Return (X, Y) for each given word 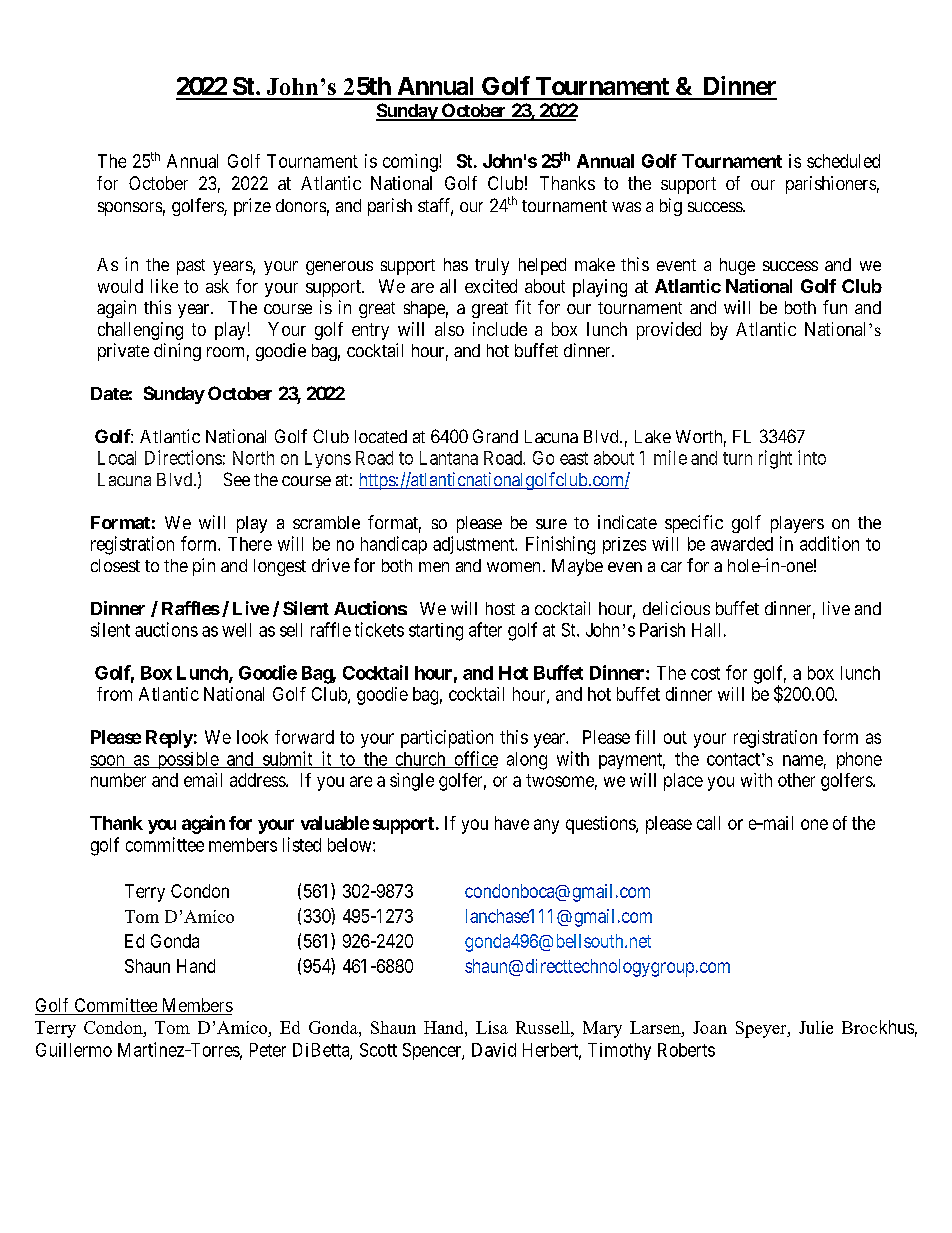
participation (447, 739)
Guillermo (74, 1050)
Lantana (449, 458)
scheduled (843, 161)
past (191, 267)
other (796, 780)
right (775, 459)
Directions (183, 457)
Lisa (492, 1027)
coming (411, 163)
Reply (169, 739)
